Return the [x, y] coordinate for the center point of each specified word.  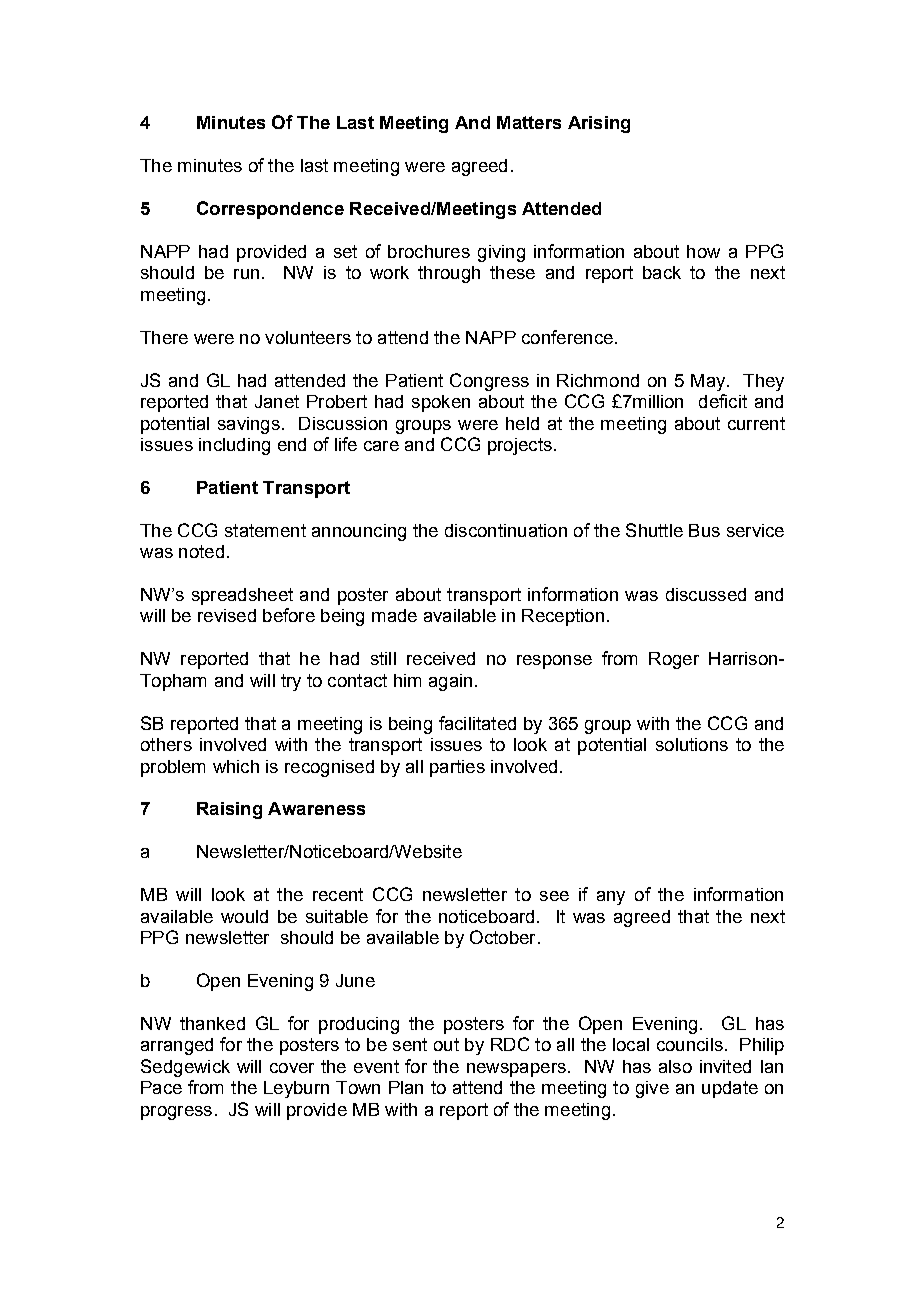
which [236, 766]
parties [457, 768]
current [756, 423]
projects [520, 446]
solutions [692, 744]
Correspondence [270, 210]
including [234, 446]
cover [292, 1068]
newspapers [516, 1070]
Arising [599, 124]
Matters [529, 122]
